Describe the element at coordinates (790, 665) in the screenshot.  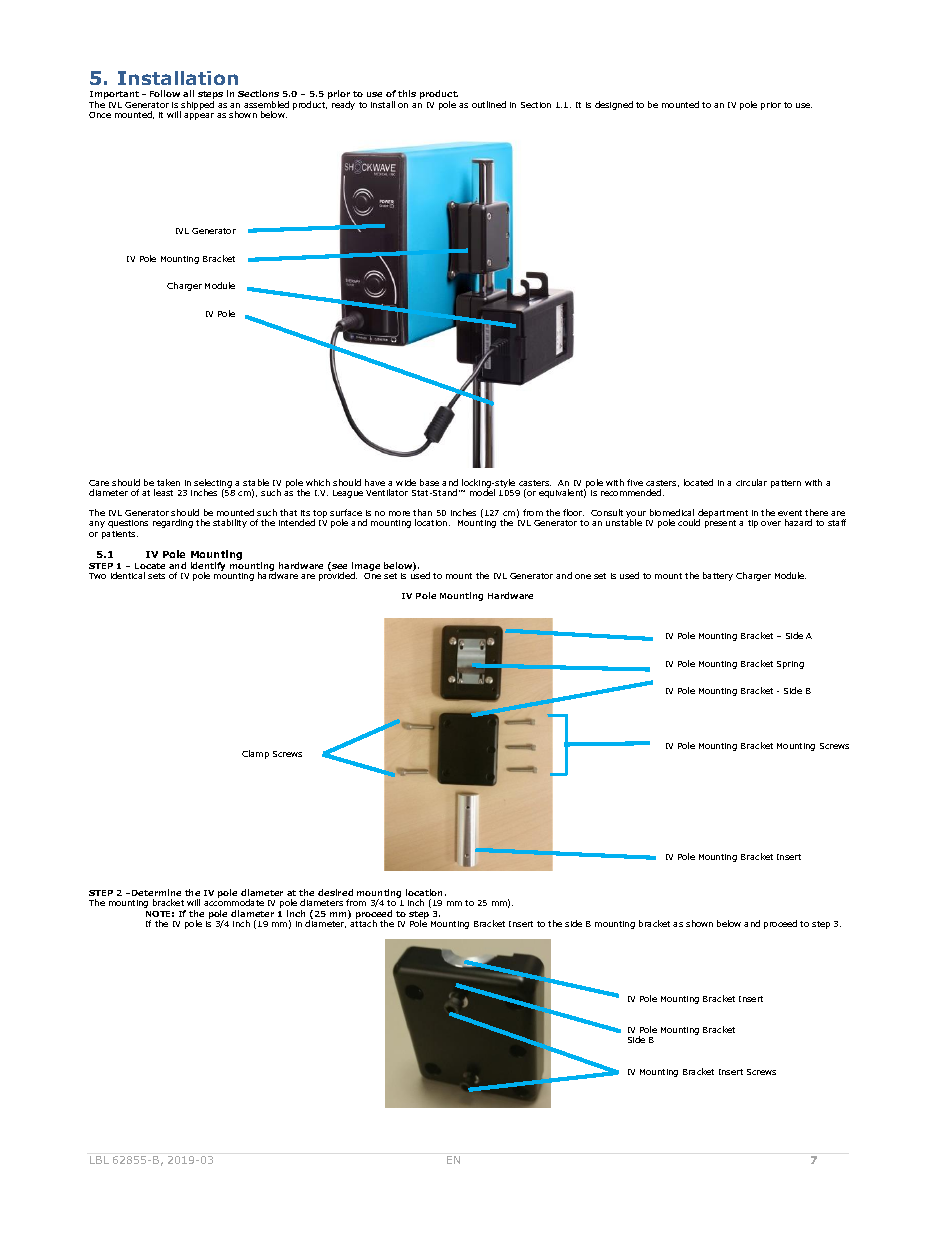
I see `Spring` at that location.
